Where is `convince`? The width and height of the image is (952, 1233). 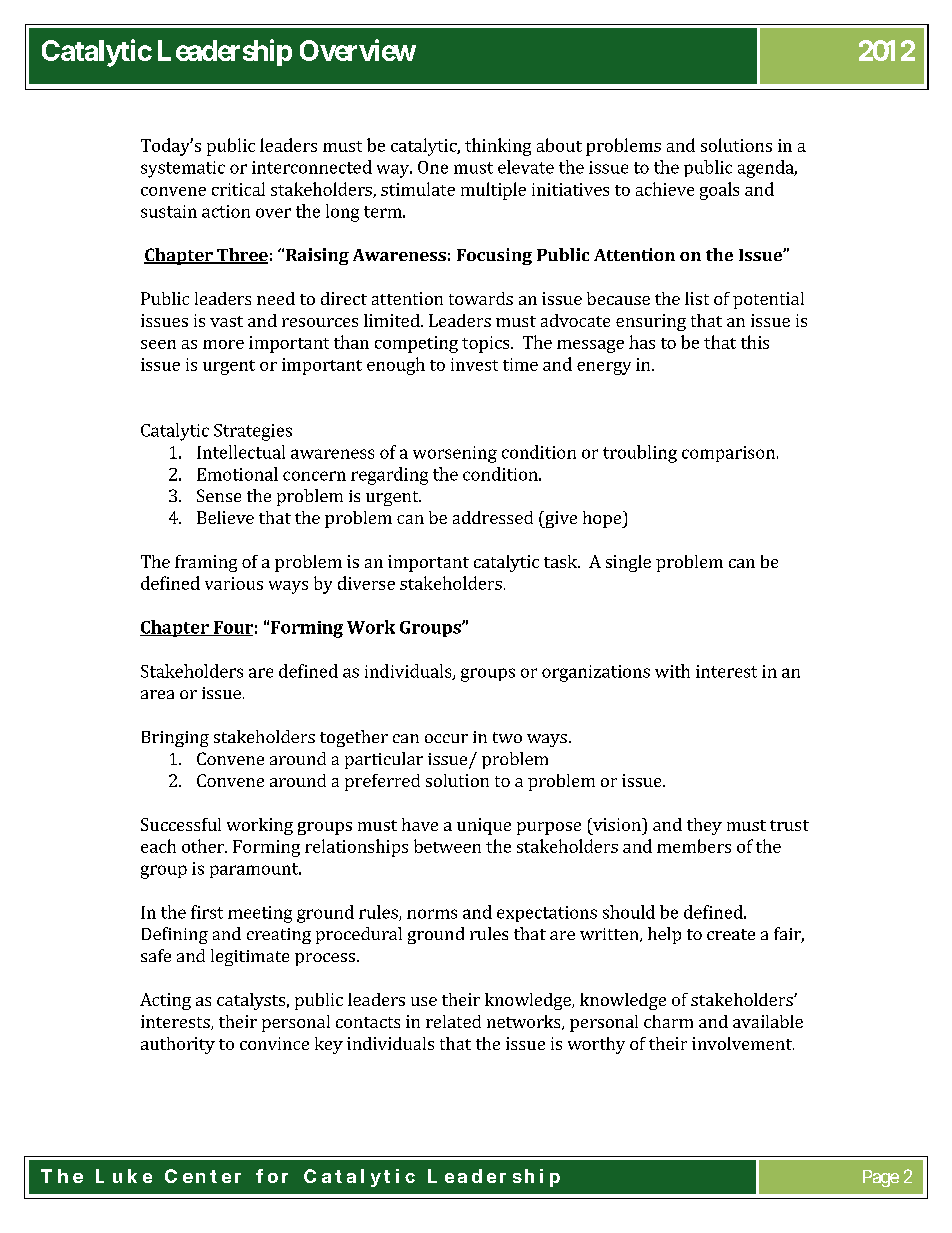 convince is located at coordinates (274, 1043).
